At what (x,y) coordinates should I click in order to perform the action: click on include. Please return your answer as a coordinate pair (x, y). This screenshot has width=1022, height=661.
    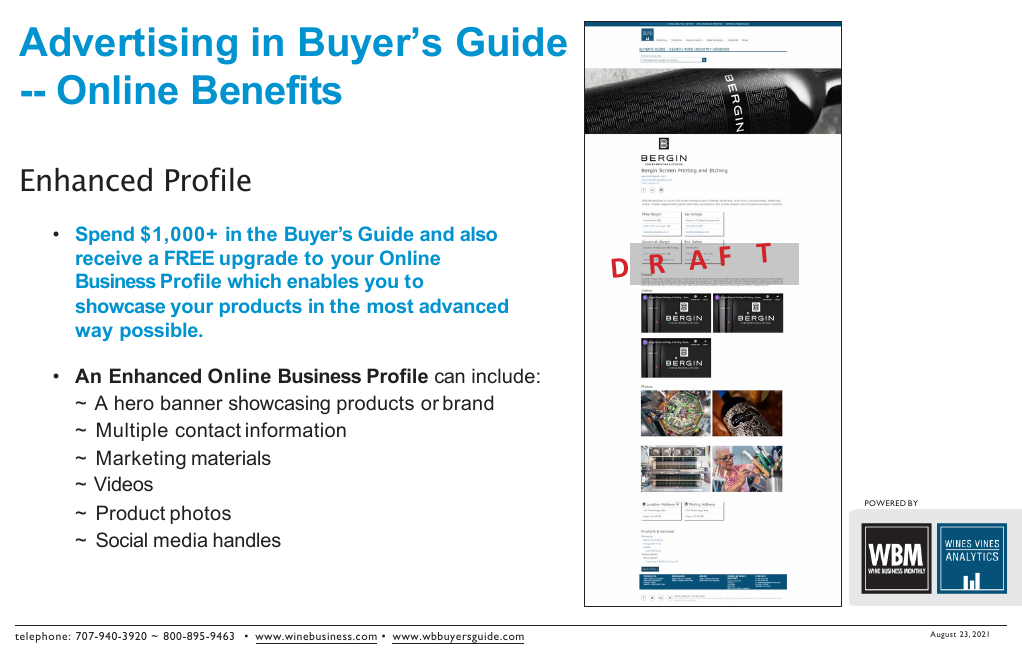
    Looking at the image, I should click on (503, 375).
